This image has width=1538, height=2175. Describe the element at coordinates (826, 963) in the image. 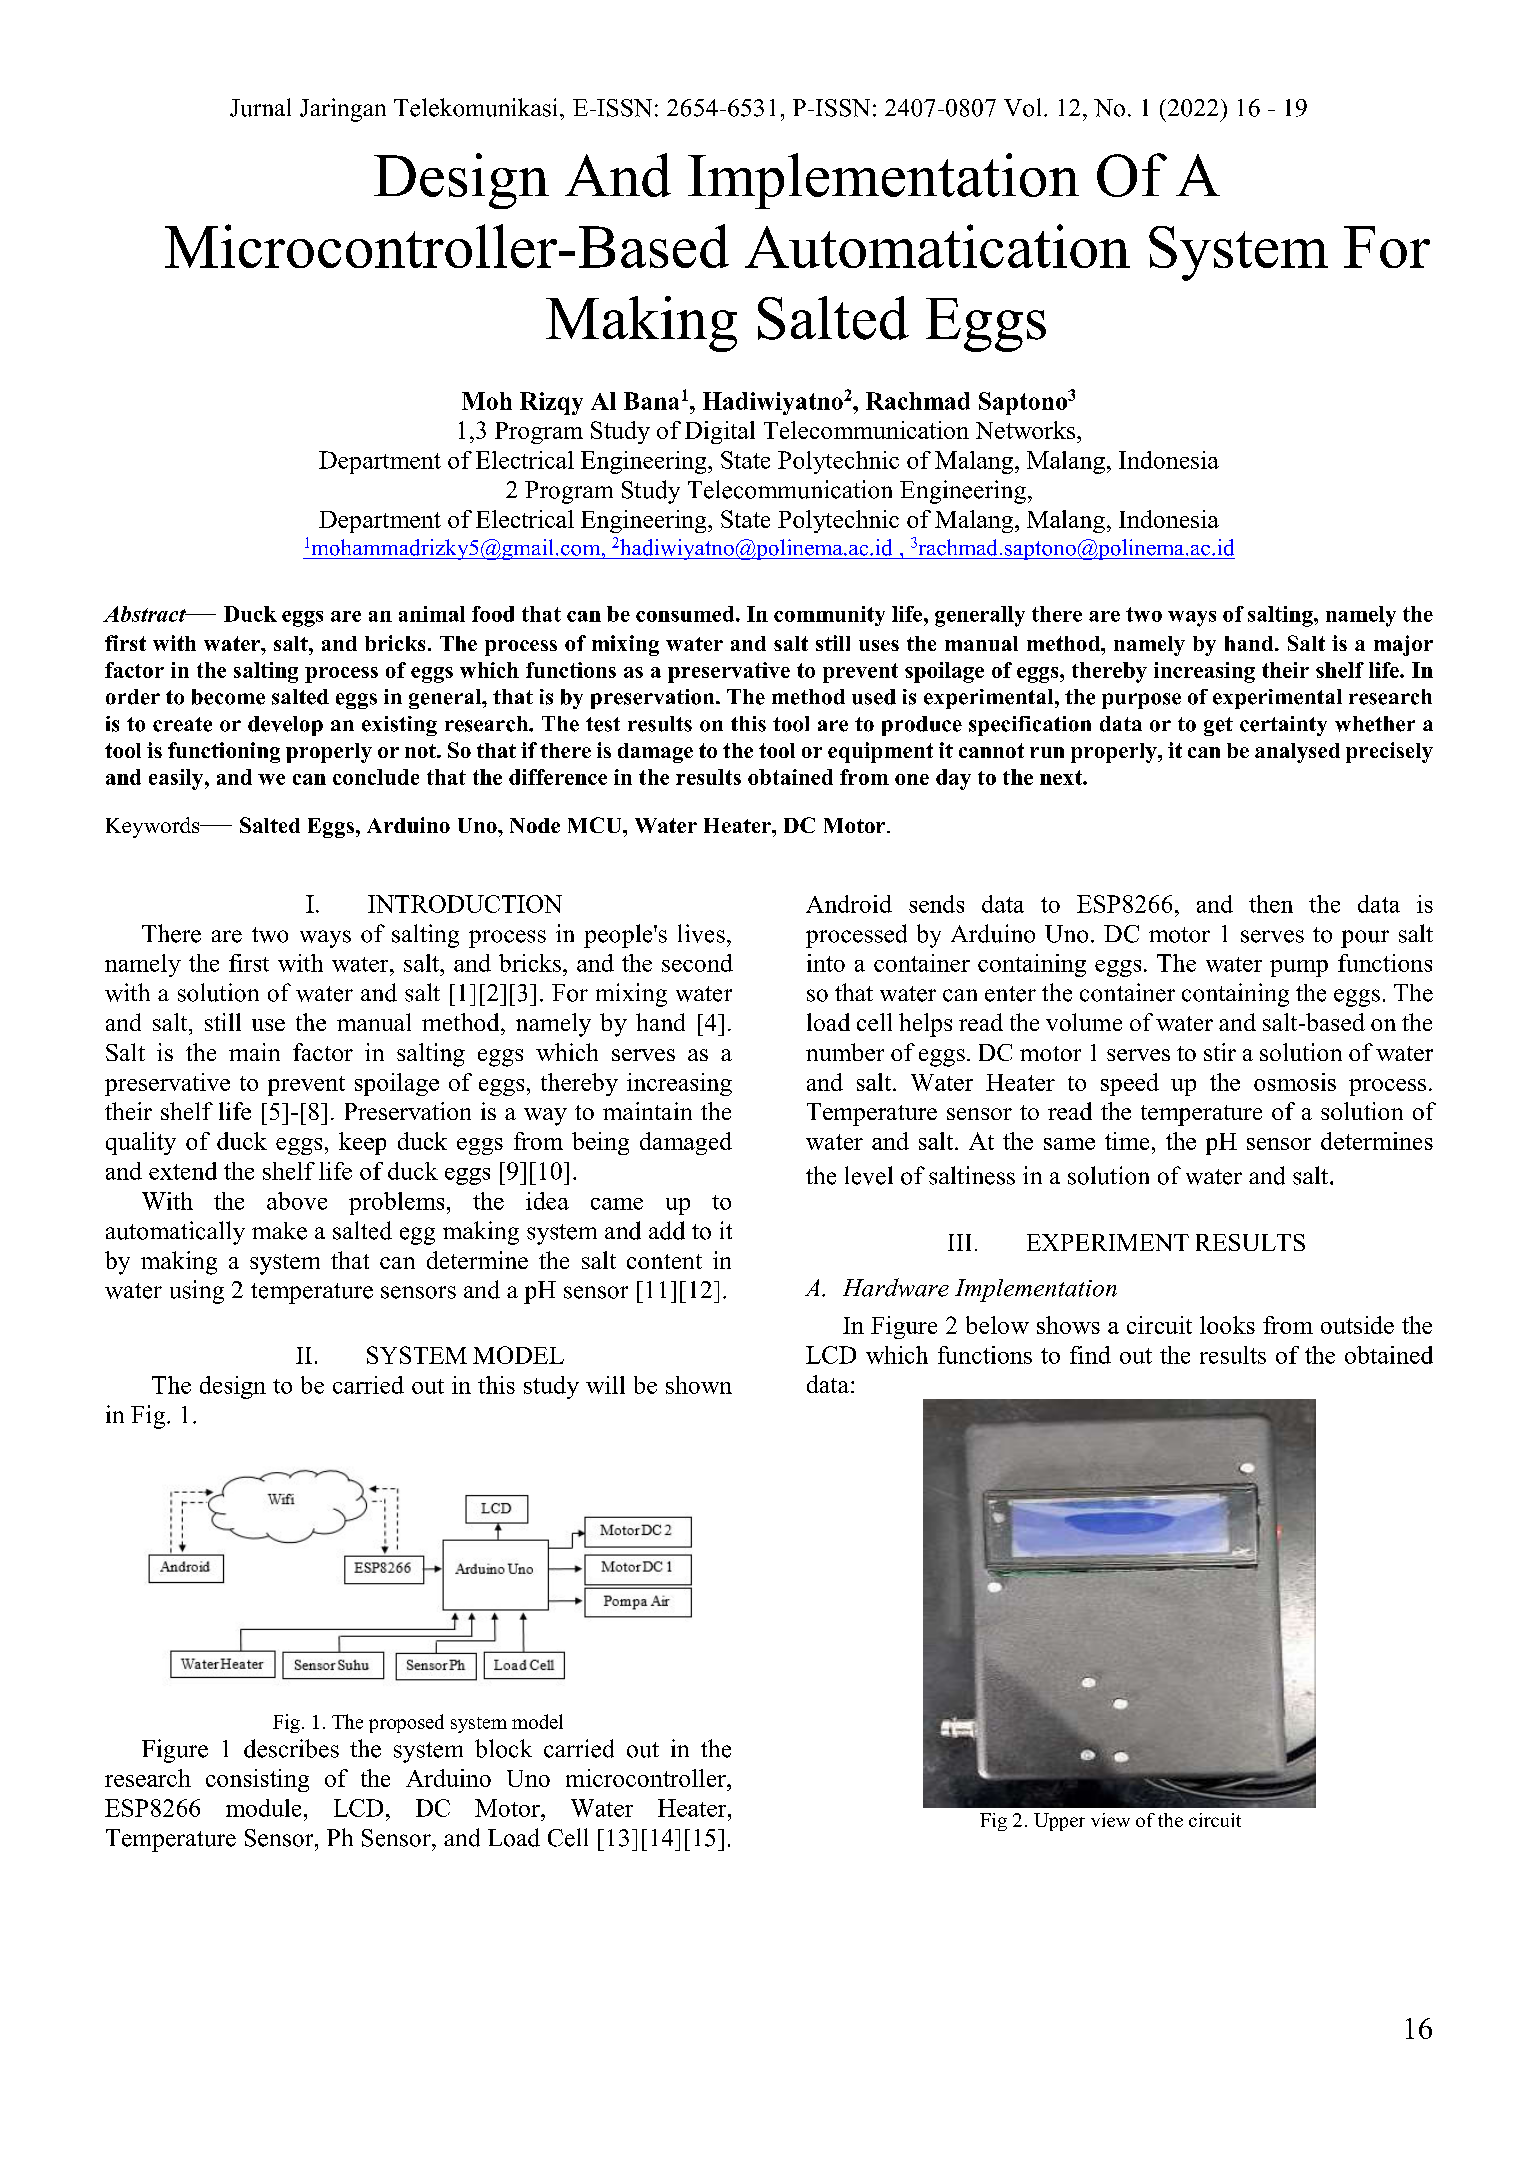

I see `into` at that location.
